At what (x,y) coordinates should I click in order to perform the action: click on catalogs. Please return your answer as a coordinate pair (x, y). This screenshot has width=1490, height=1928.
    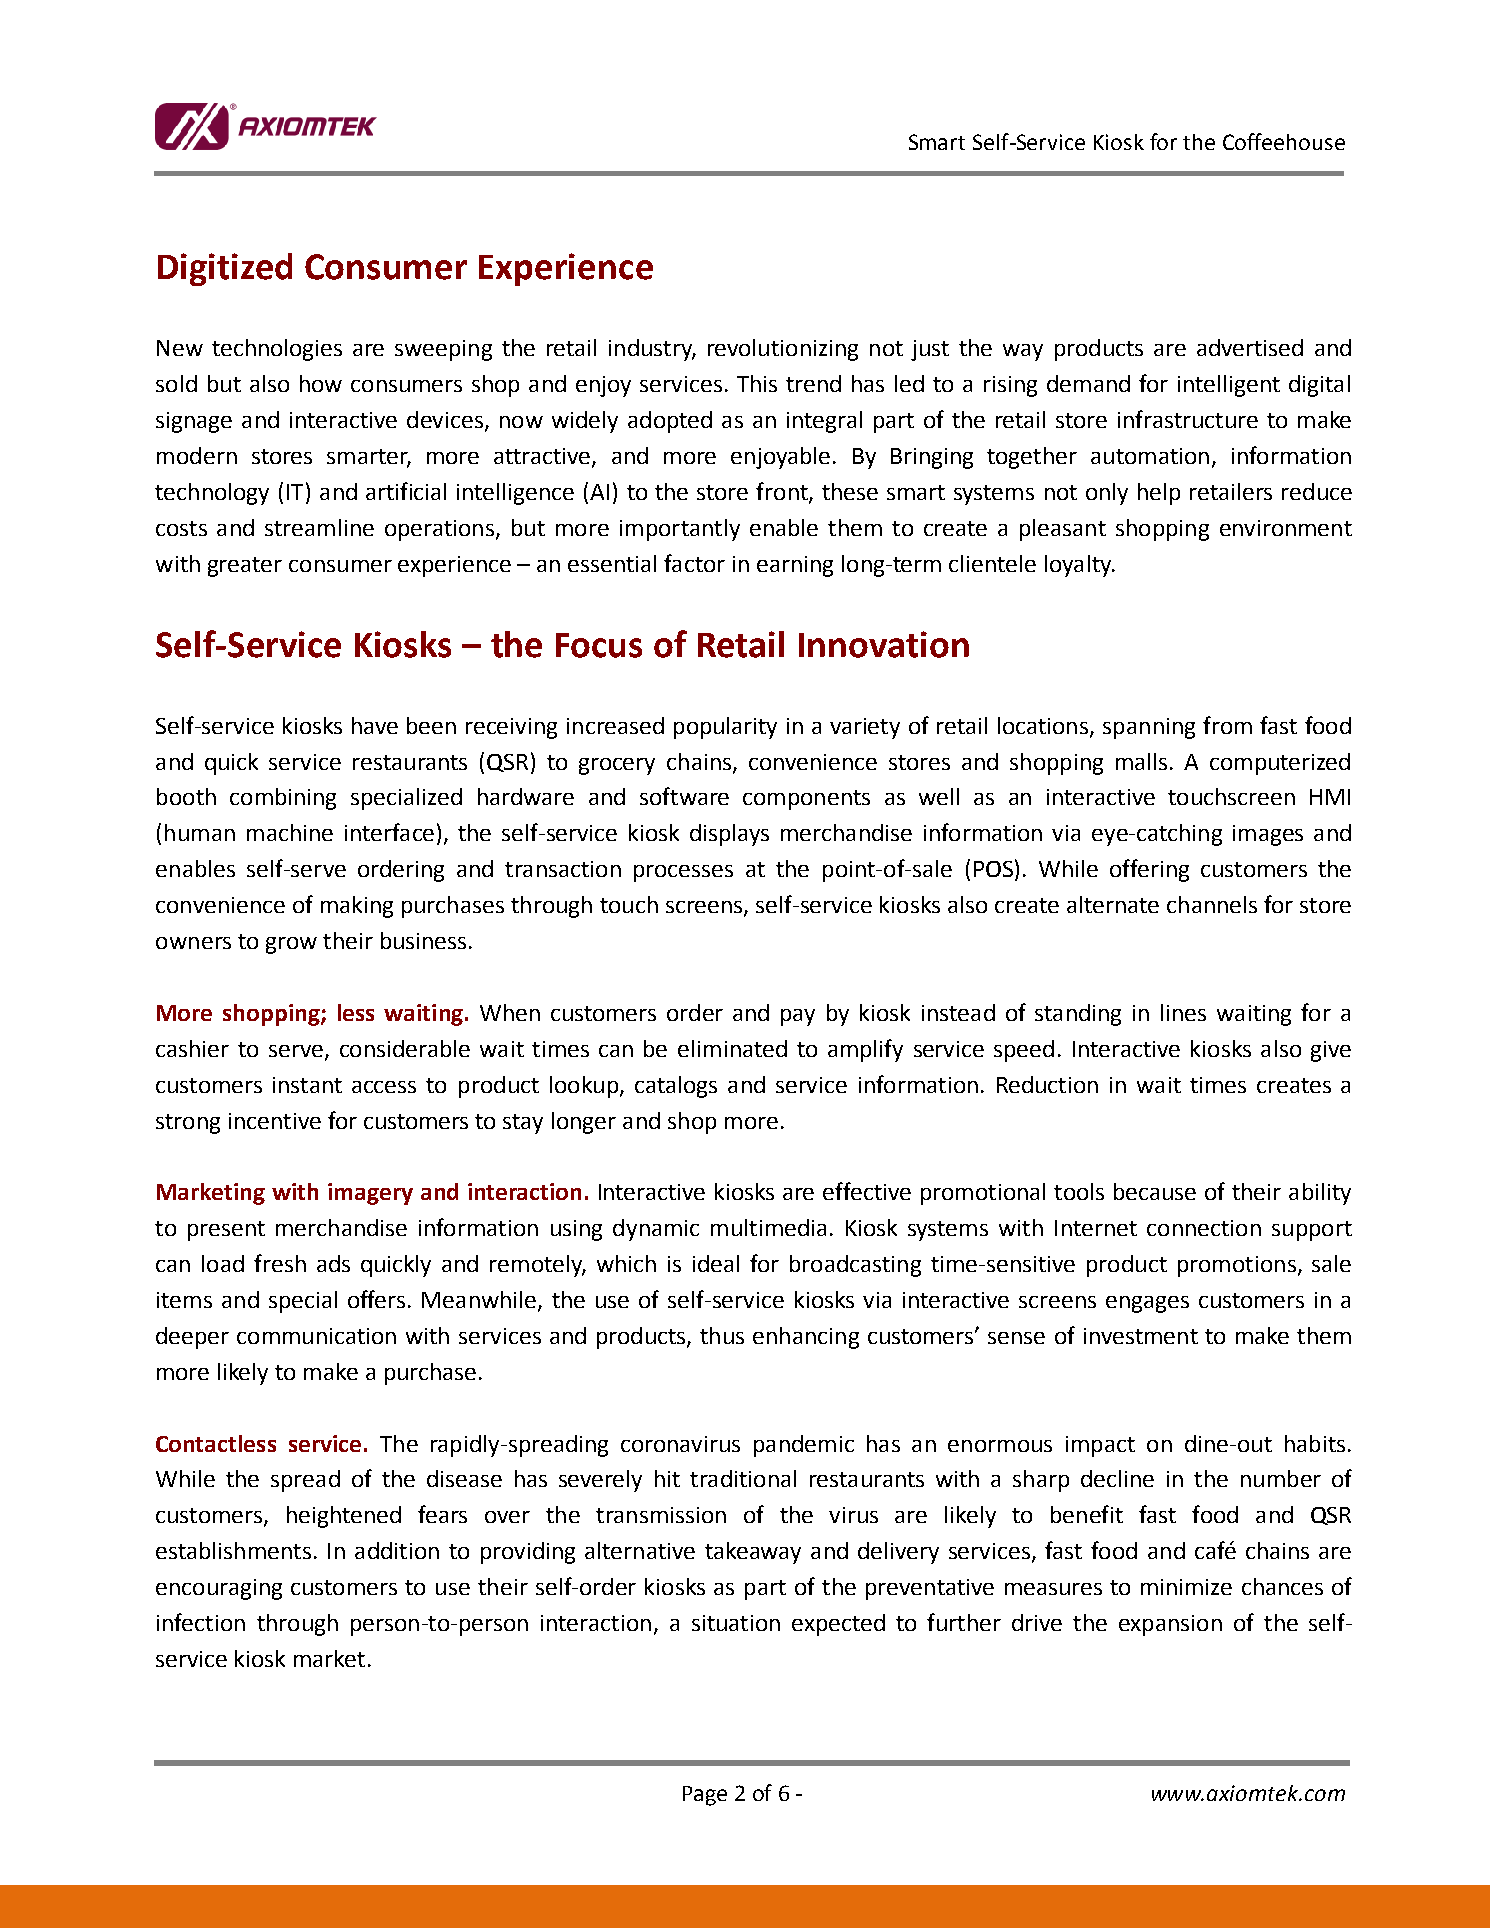
    Looking at the image, I should click on (676, 1087).
